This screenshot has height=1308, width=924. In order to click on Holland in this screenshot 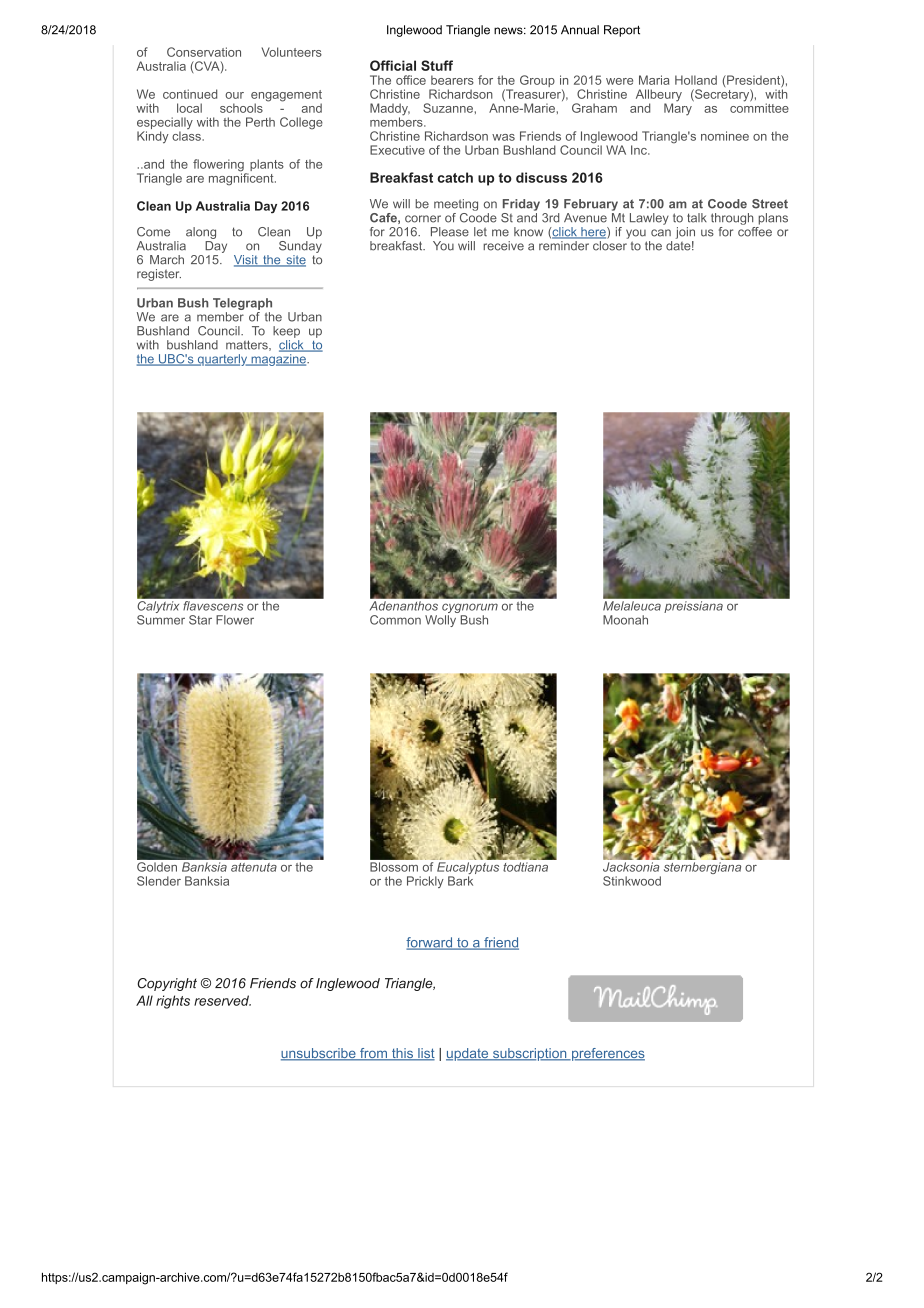, I will do `click(696, 80)`.
